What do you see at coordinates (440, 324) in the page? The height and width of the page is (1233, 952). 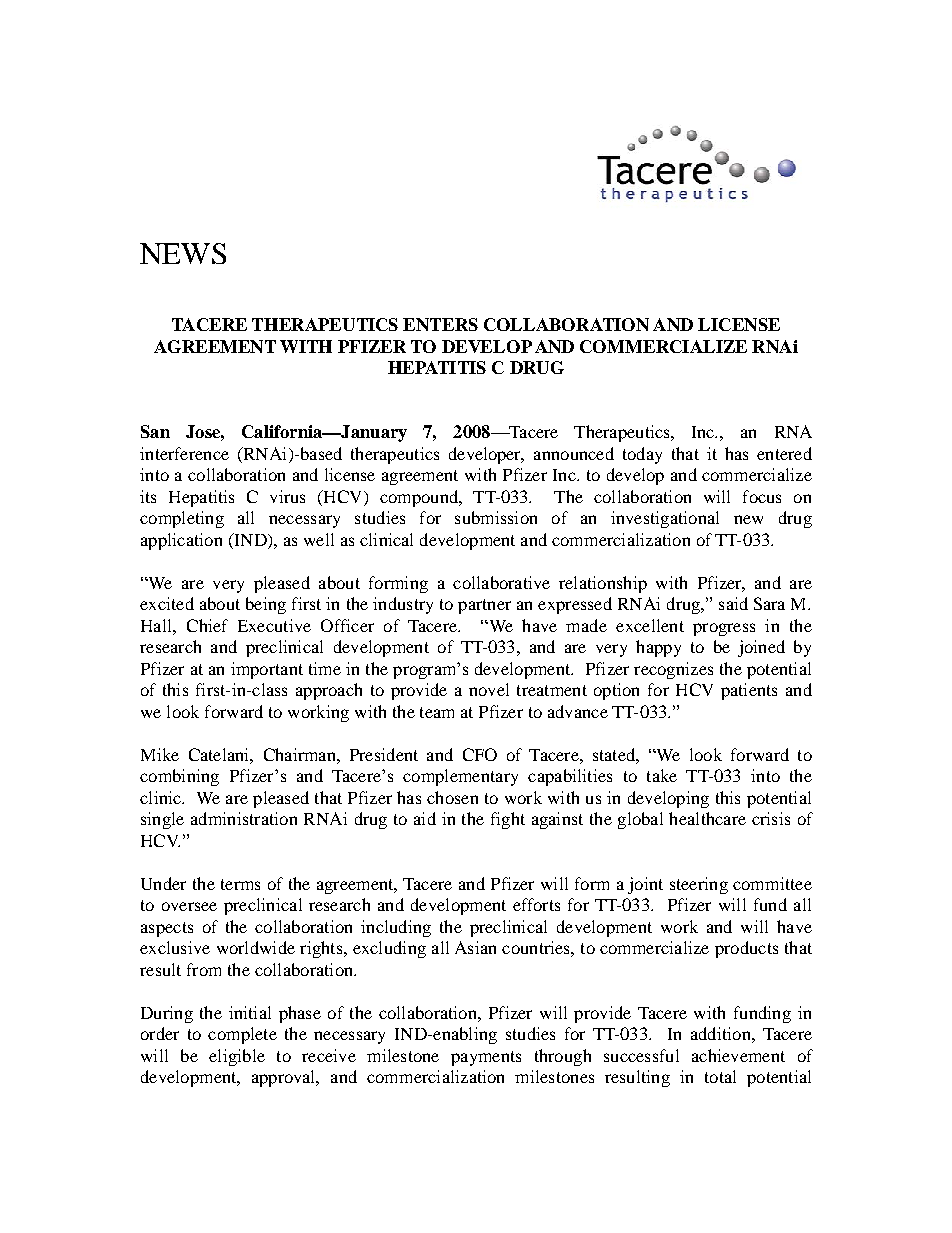 I see `ENTERS` at bounding box center [440, 324].
